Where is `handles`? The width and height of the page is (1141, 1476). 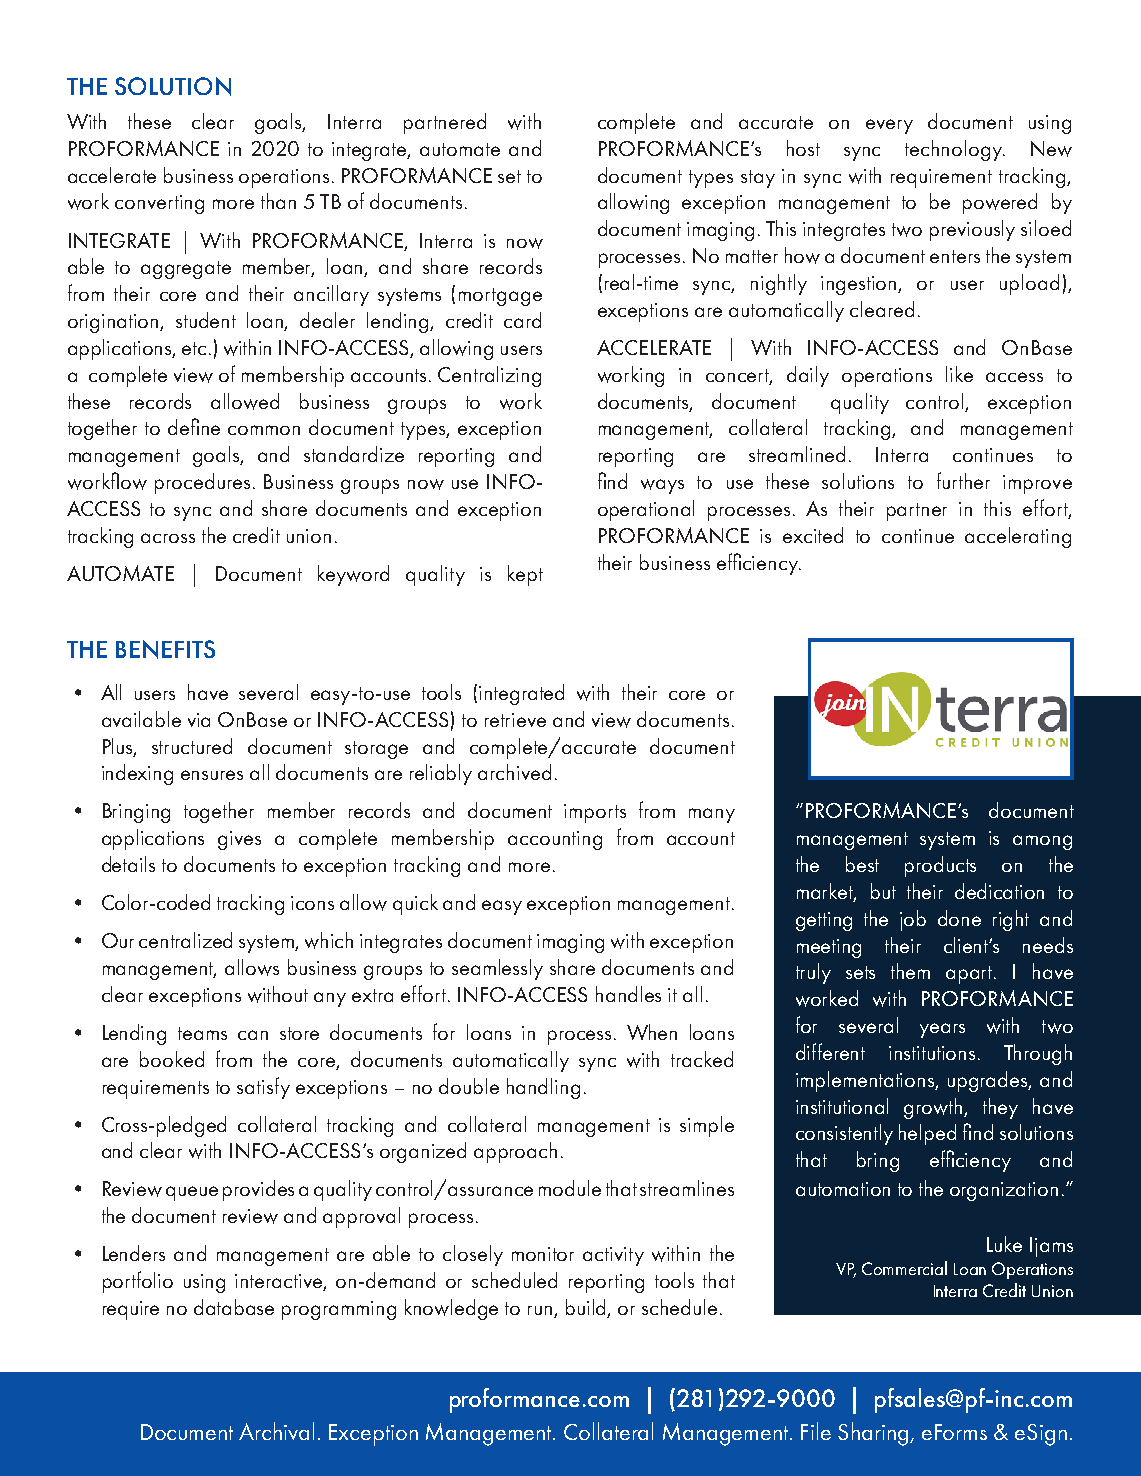
handles is located at coordinates (628, 994).
